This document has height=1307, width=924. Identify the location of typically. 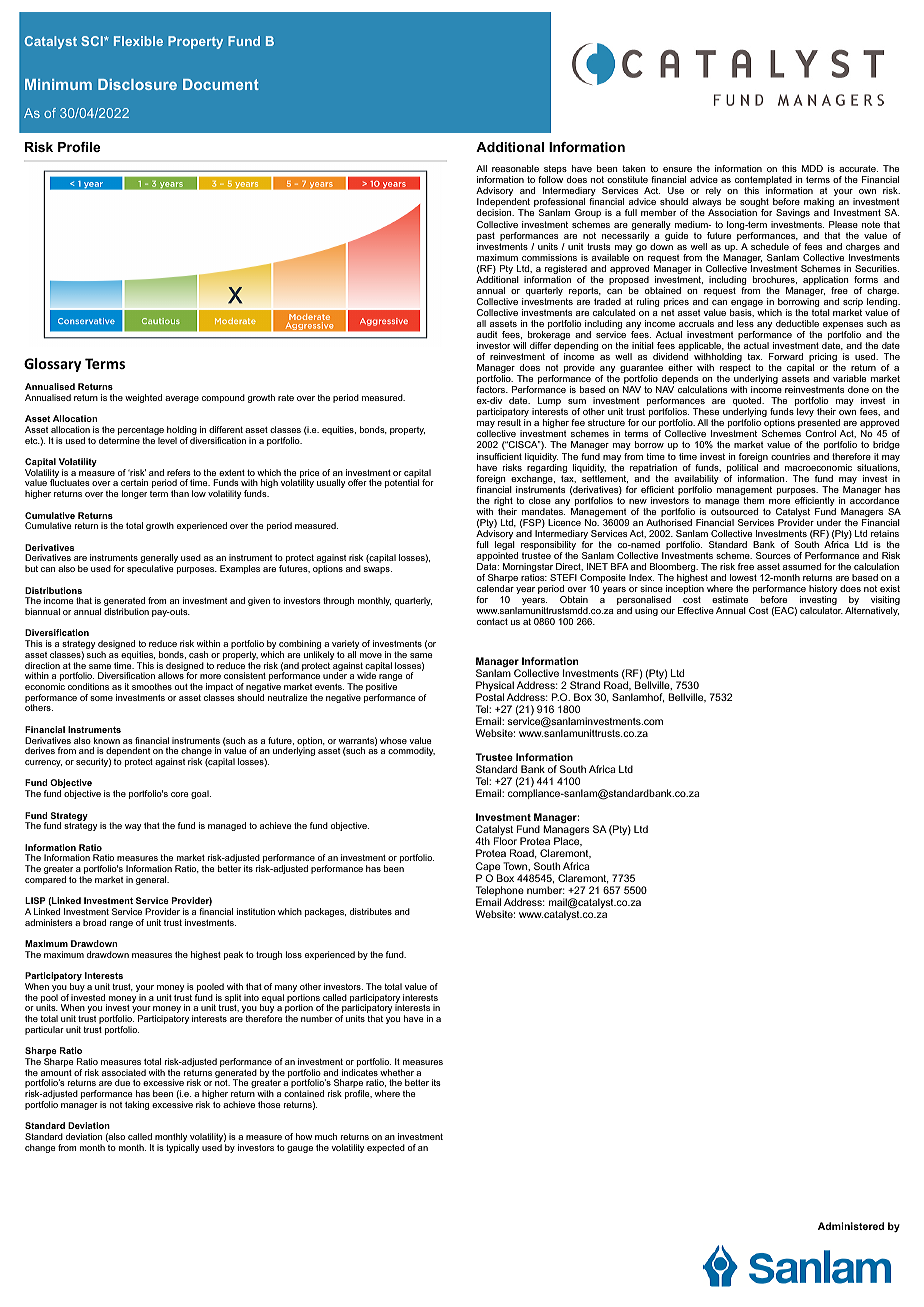
(182, 1148).
